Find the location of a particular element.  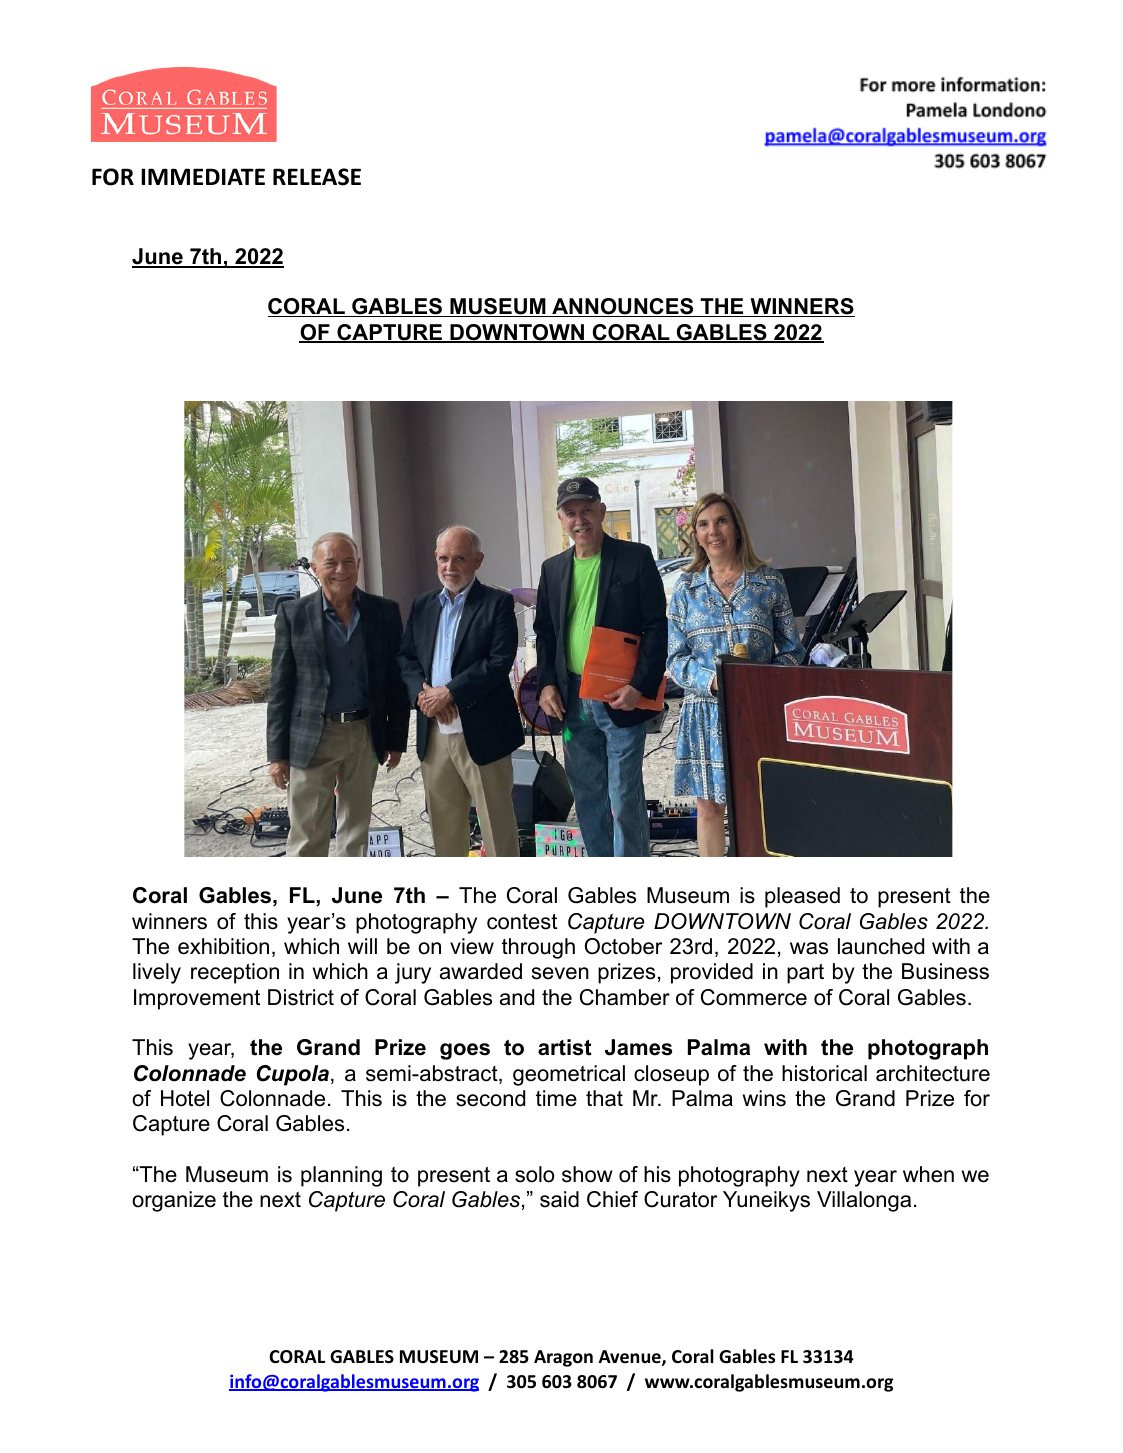

ANNOUNCES is located at coordinates (623, 307).
